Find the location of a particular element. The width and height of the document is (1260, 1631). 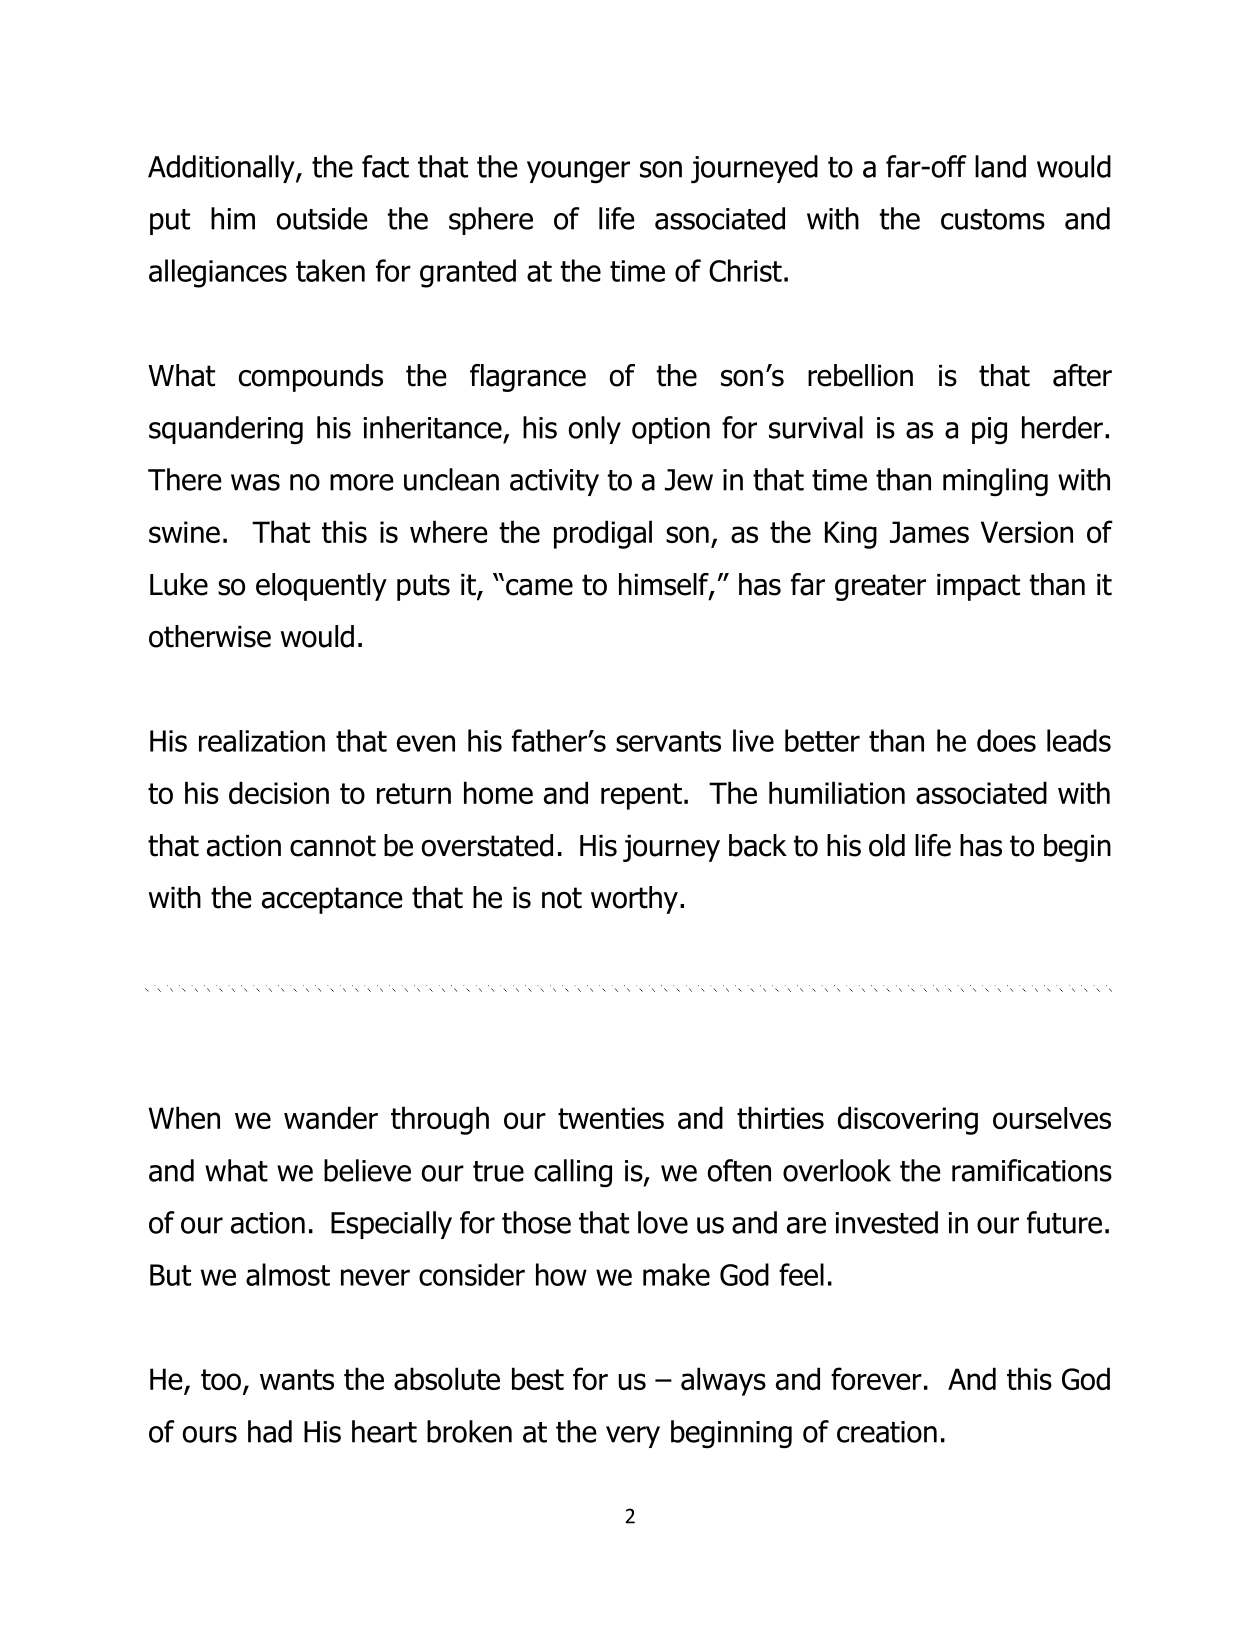

acceptance is located at coordinates (332, 900).
